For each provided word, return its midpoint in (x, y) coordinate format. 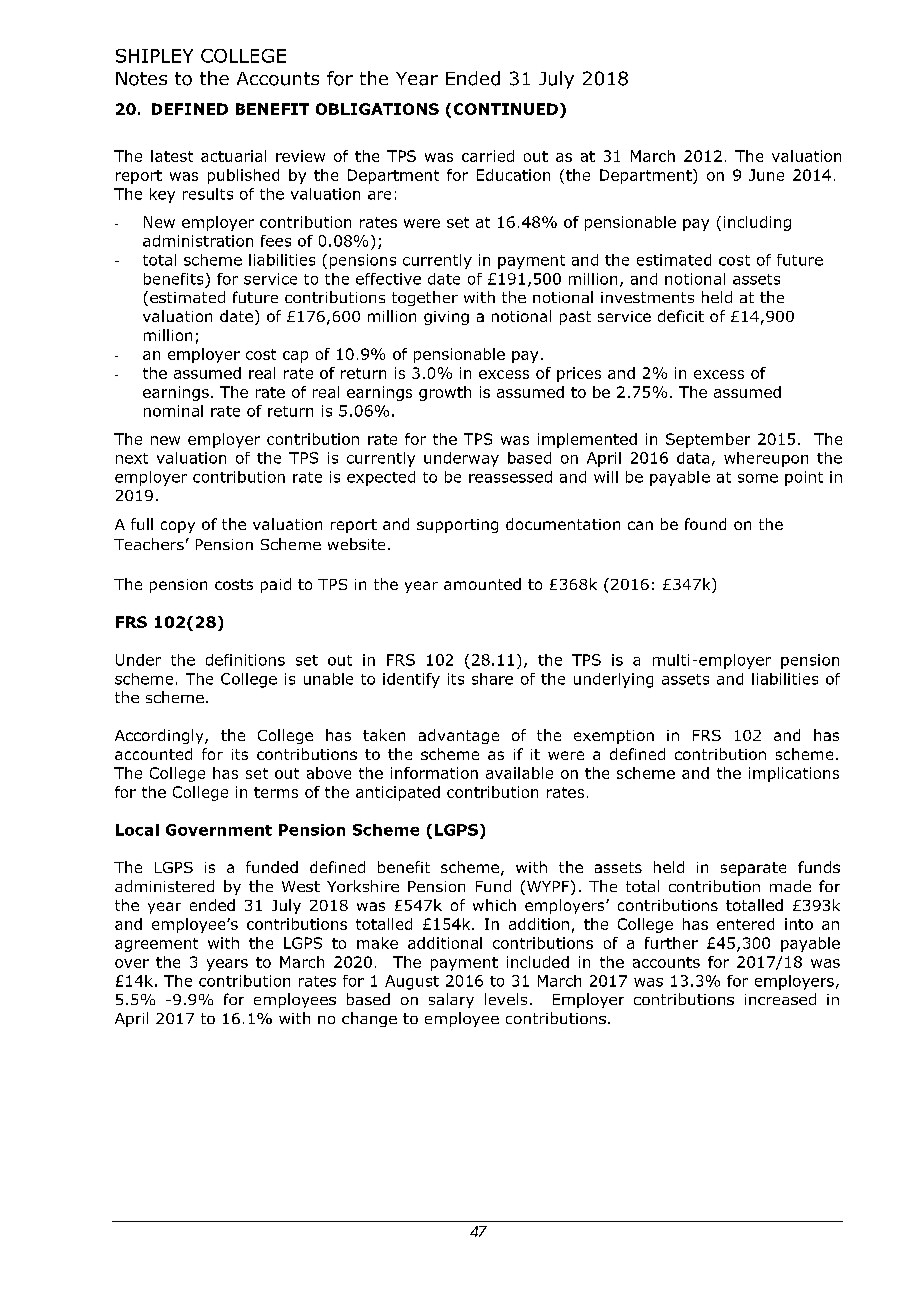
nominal (173, 411)
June (766, 175)
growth (445, 393)
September (708, 440)
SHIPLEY (154, 56)
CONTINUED (506, 109)
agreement (156, 945)
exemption (614, 737)
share (492, 679)
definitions (245, 660)
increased (780, 999)
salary (451, 1000)
